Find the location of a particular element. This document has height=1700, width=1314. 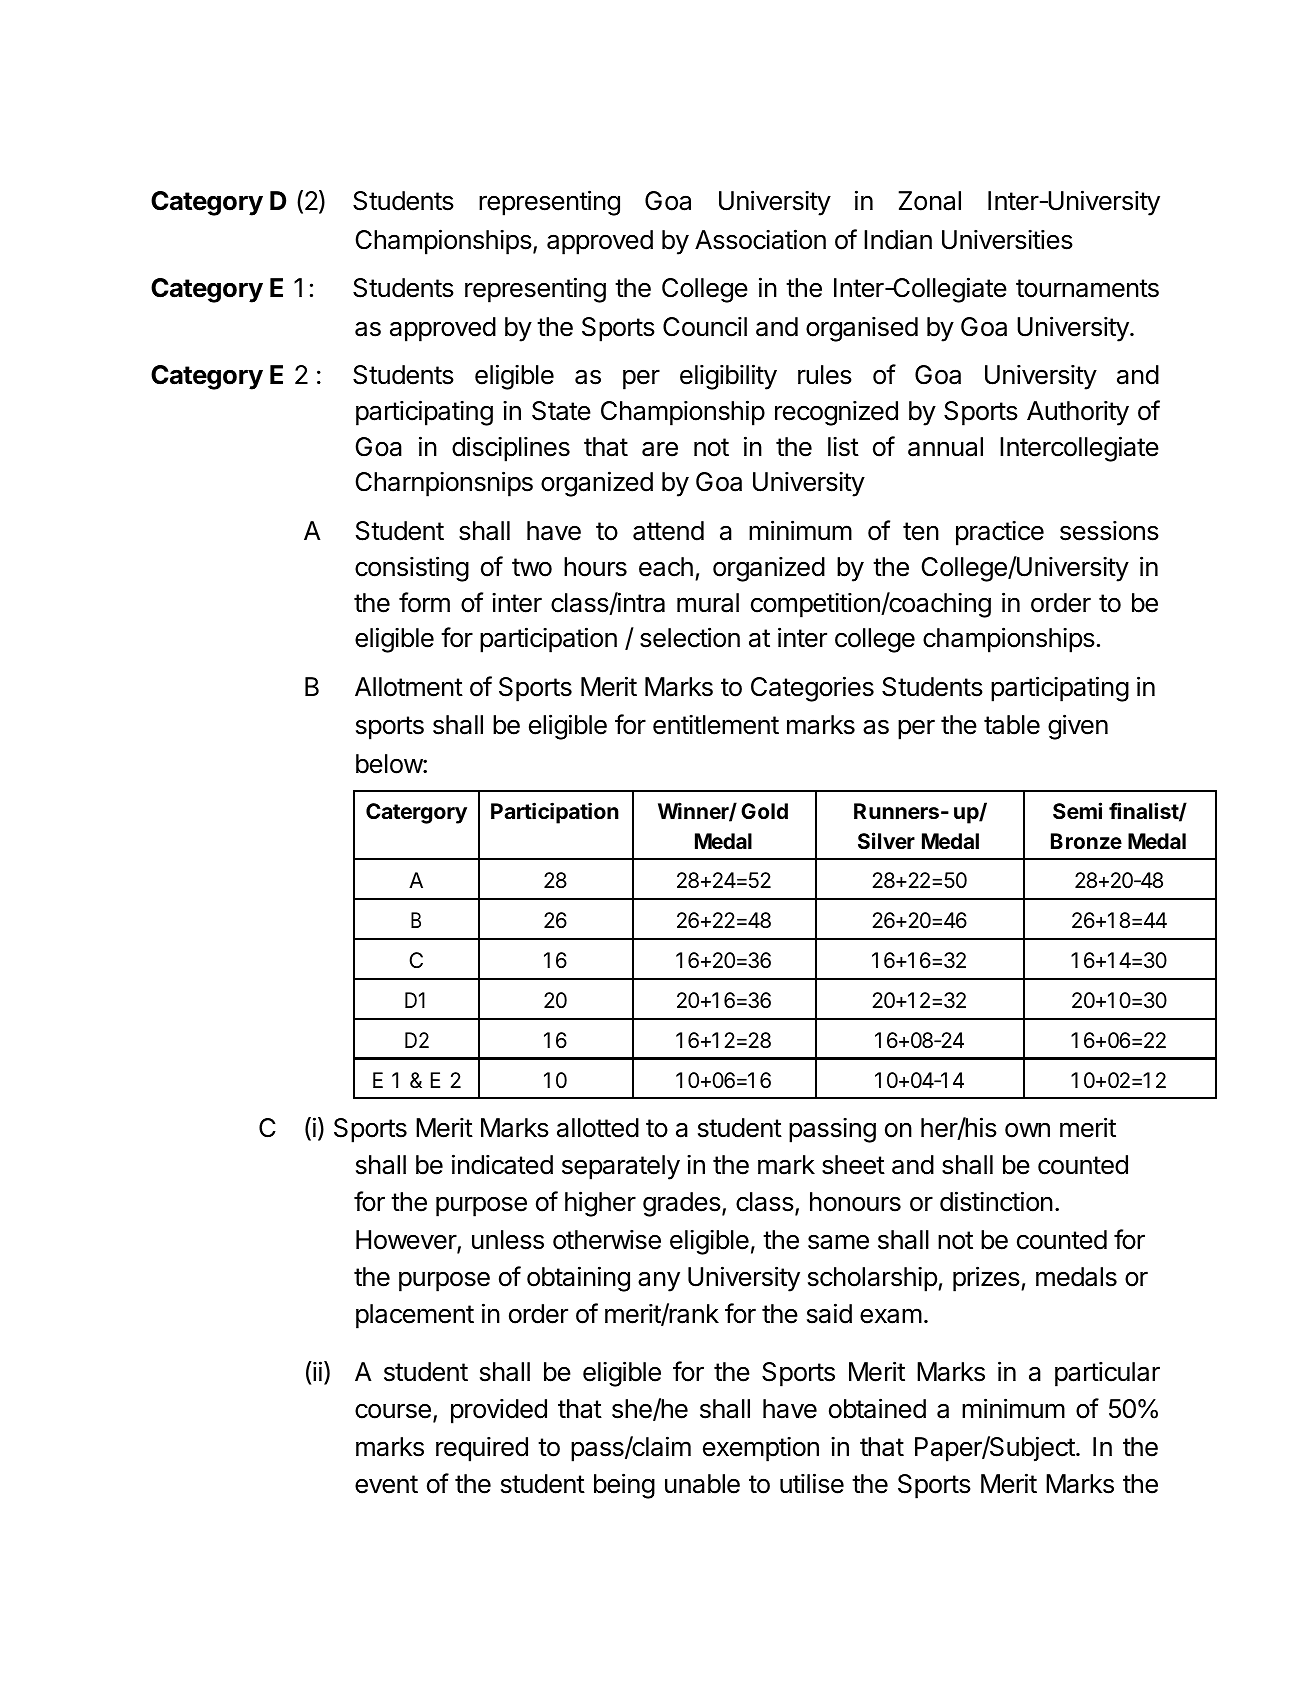

required is located at coordinates (482, 1449).
